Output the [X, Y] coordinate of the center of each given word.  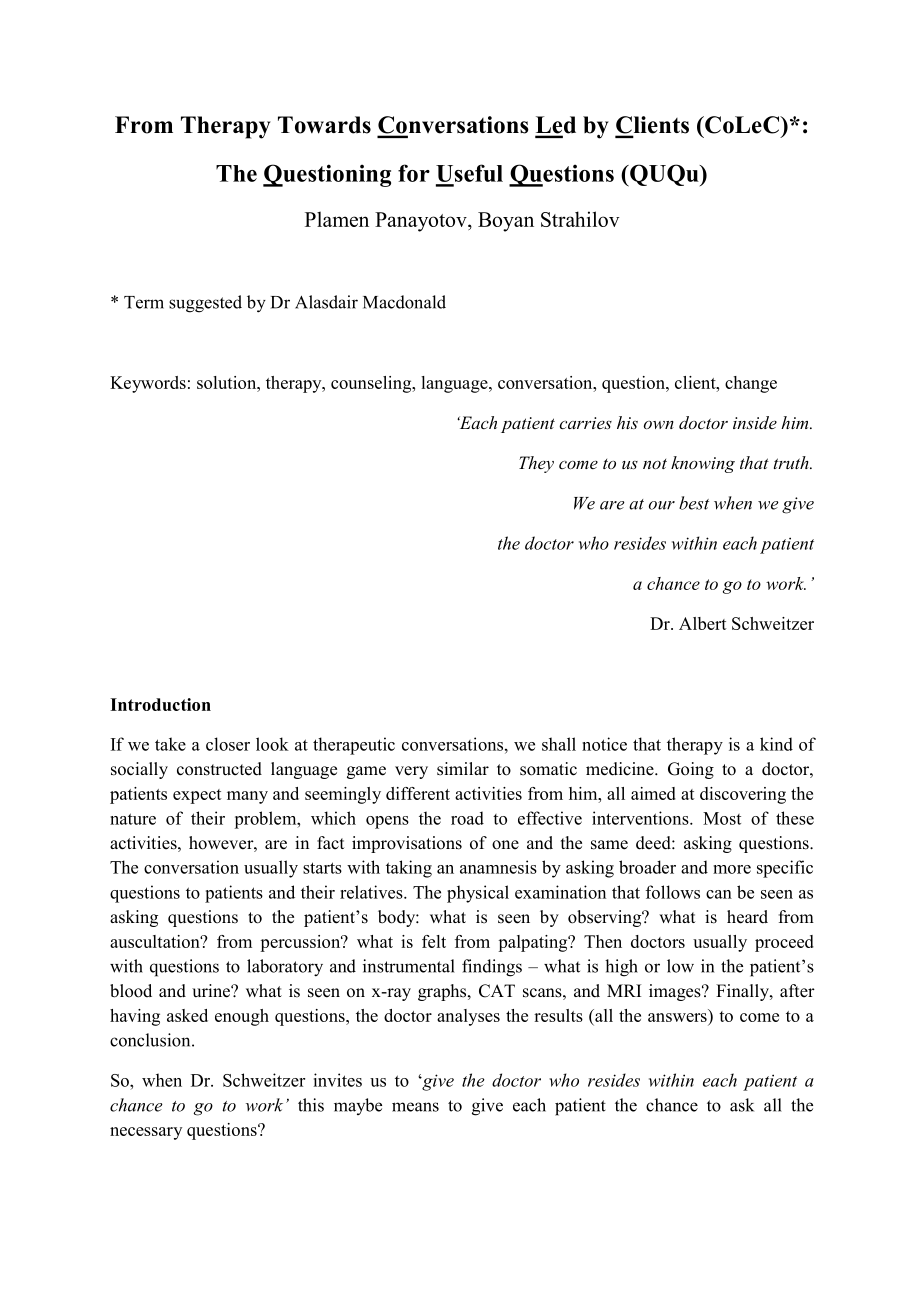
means [415, 1107]
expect [197, 796]
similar [463, 769]
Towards [324, 125]
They [536, 464]
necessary [146, 1133]
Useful [469, 173]
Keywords [148, 384]
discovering [743, 795]
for [414, 173]
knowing [703, 464]
